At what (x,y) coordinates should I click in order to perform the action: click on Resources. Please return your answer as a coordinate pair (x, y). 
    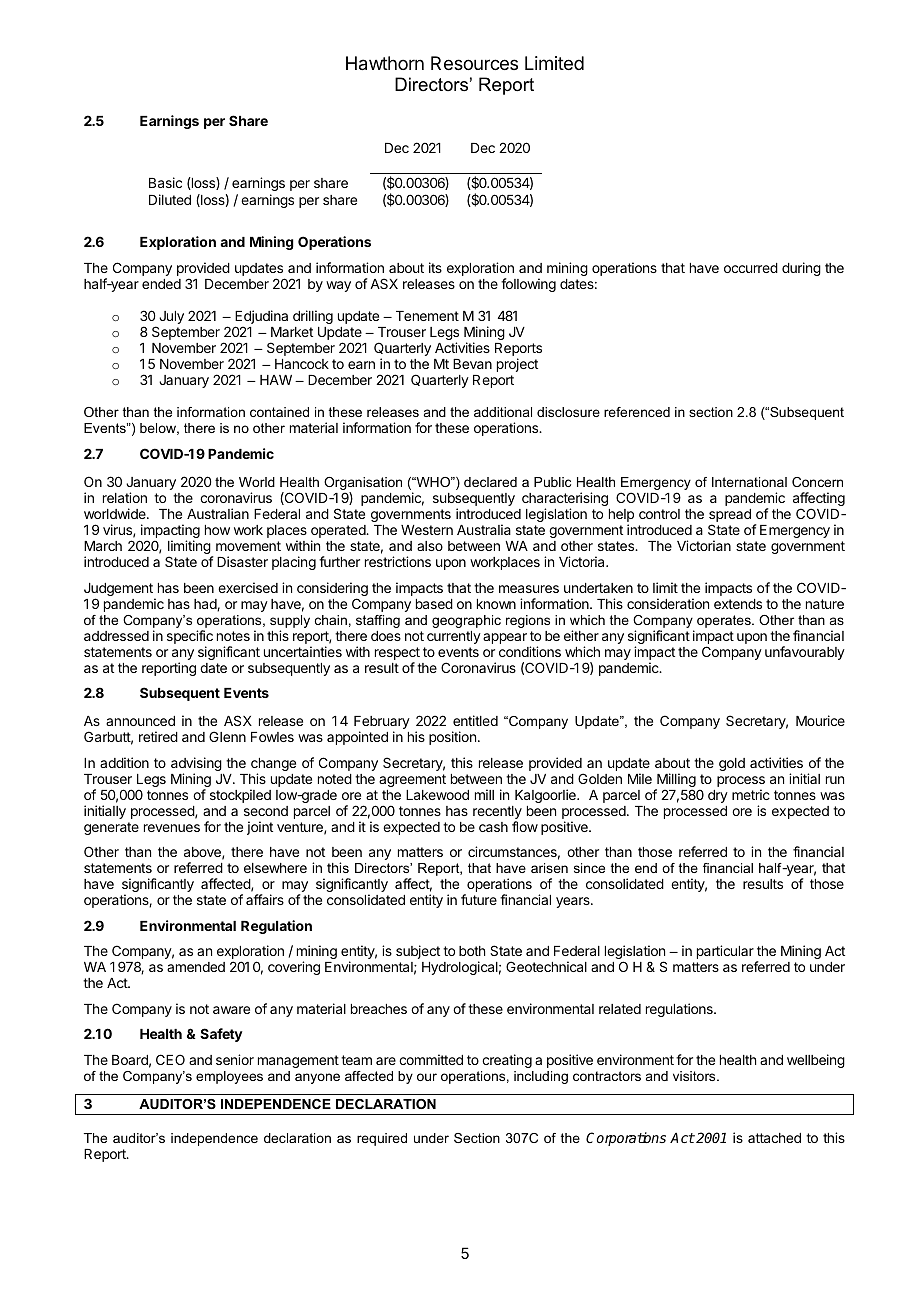
    Looking at the image, I should click on (474, 63).
